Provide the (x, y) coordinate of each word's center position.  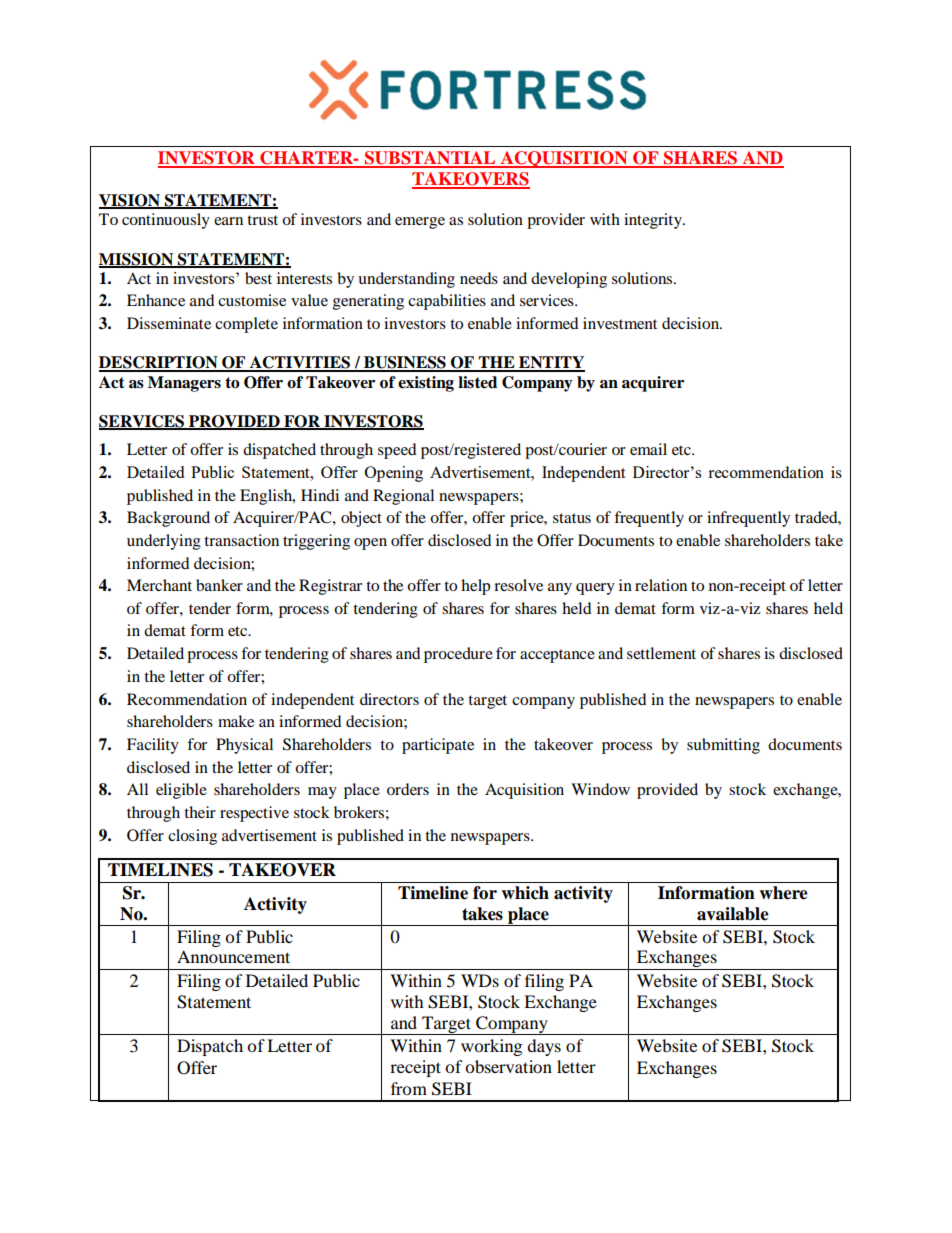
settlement (661, 653)
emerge (420, 223)
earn (228, 221)
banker (219, 585)
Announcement (233, 956)
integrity (654, 221)
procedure (458, 655)
